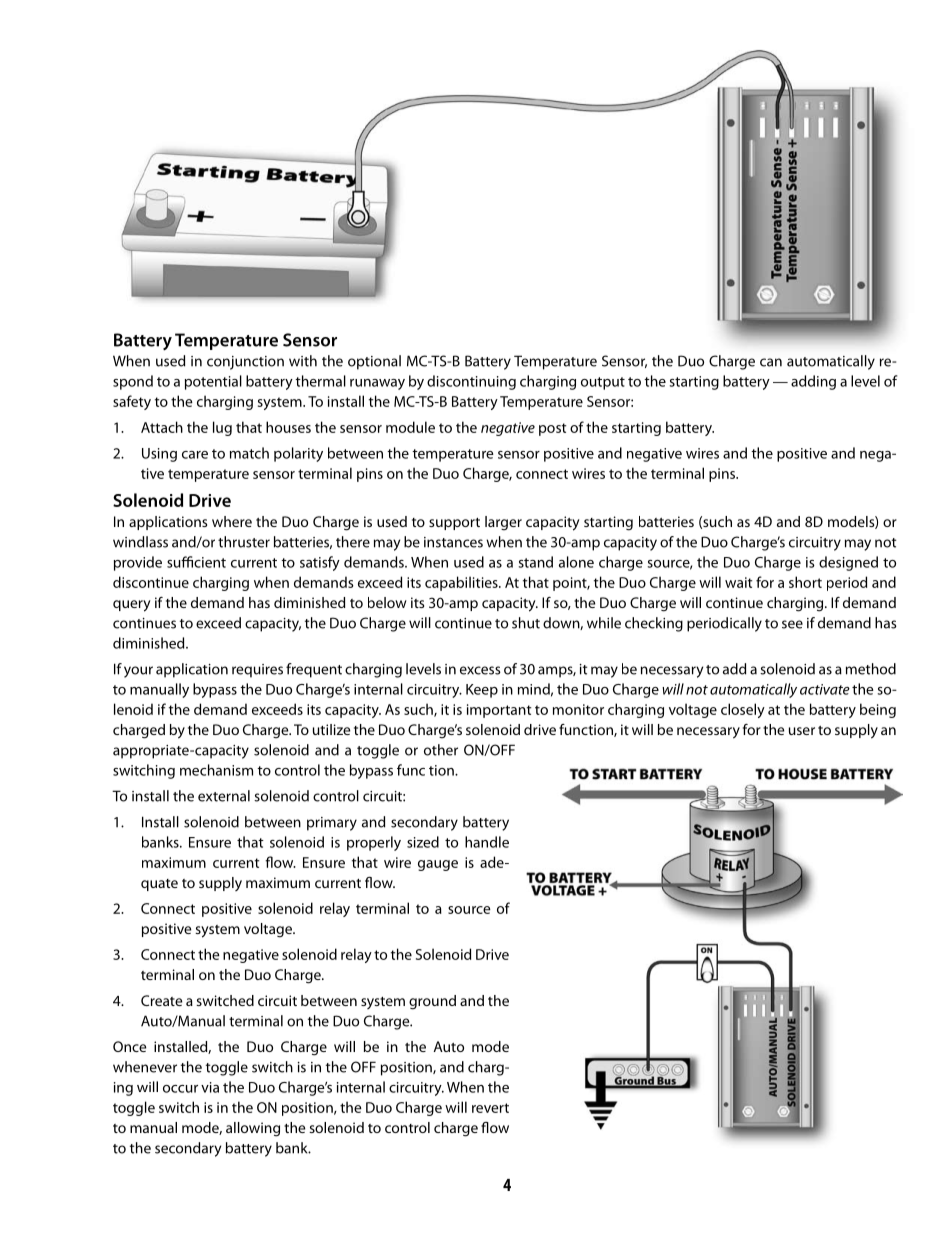 The image size is (952, 1233). What do you see at coordinates (441, 750) in the page?
I see `other` at bounding box center [441, 750].
